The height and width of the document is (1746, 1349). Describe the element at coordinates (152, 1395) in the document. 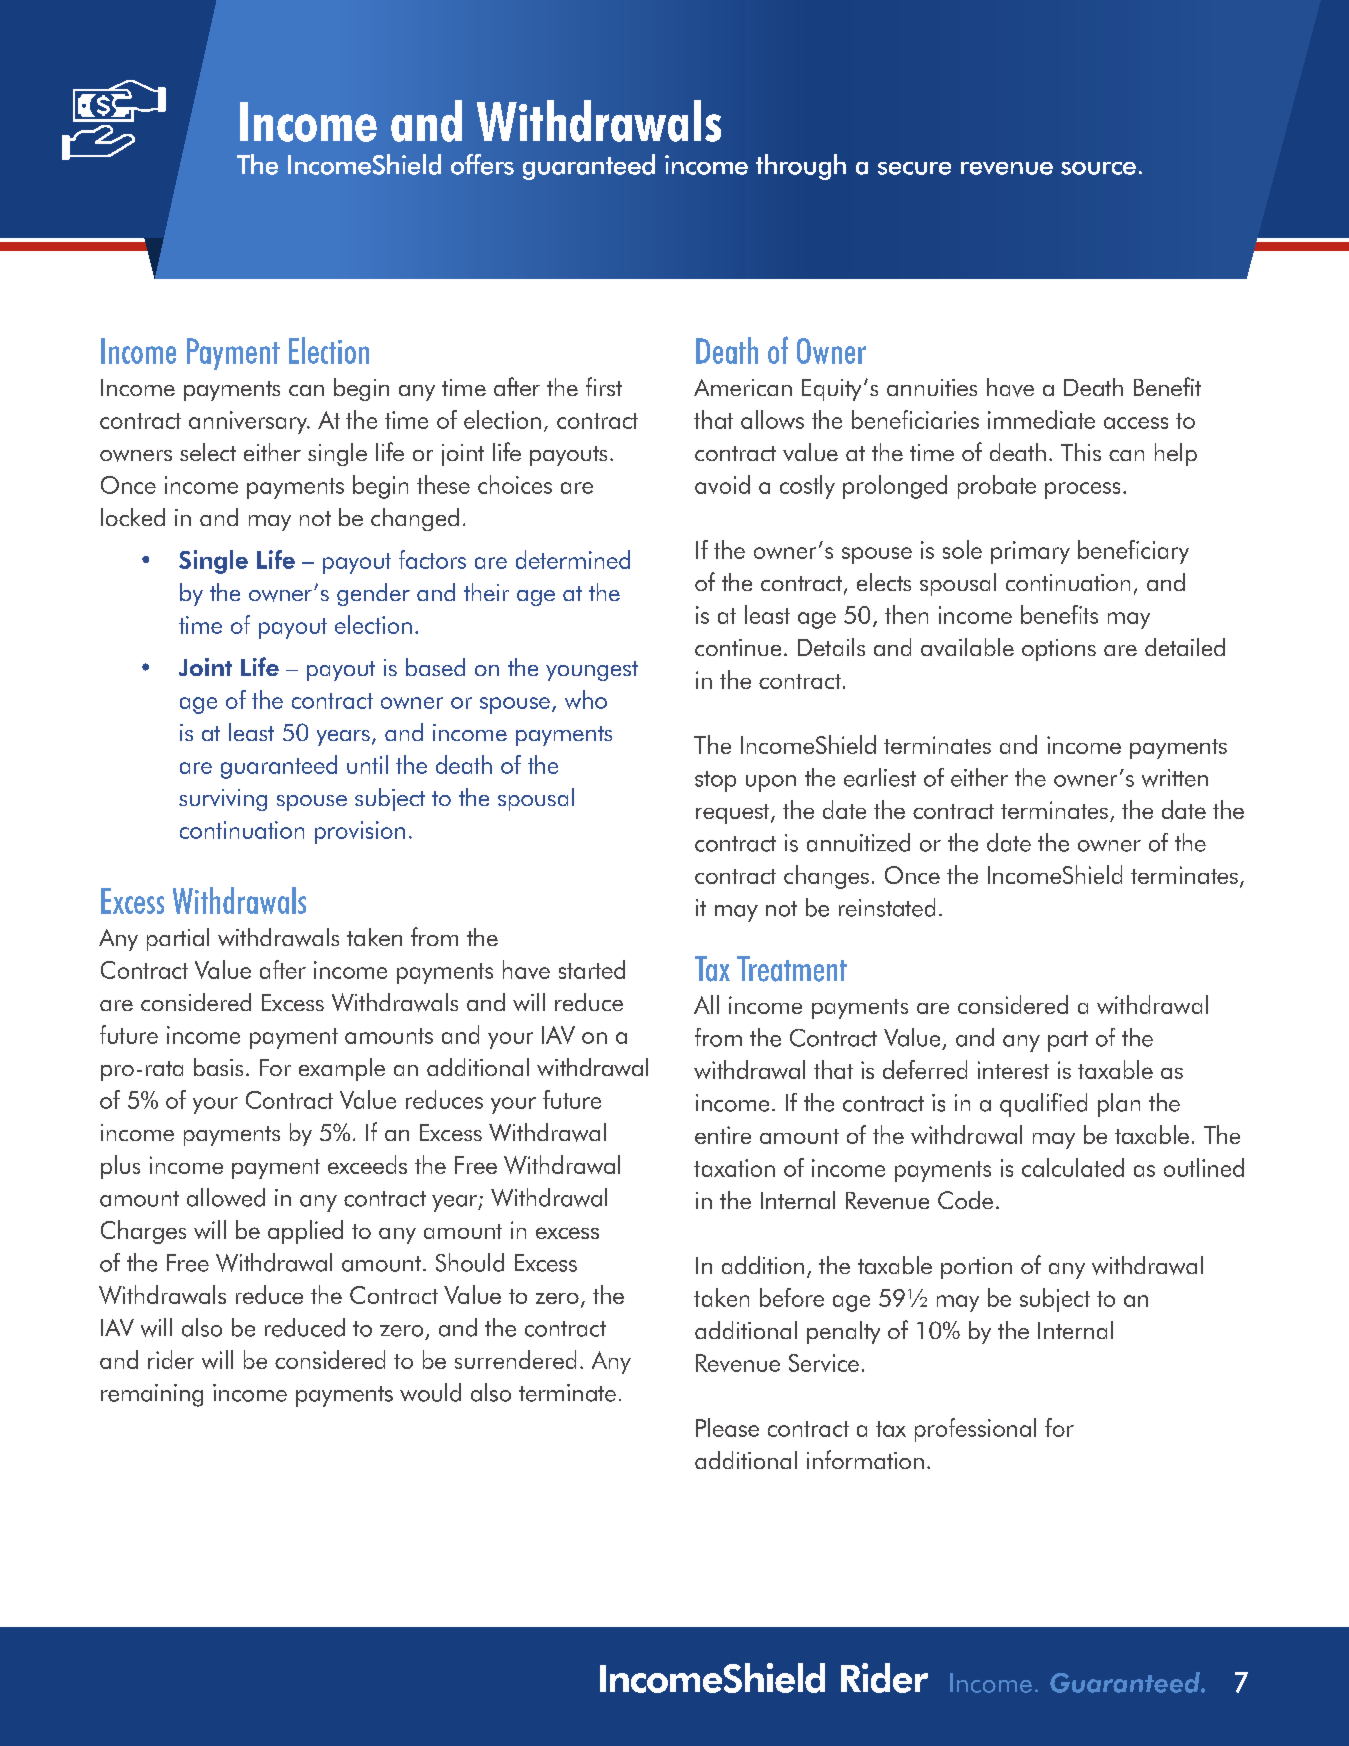

I see `remaining` at that location.
